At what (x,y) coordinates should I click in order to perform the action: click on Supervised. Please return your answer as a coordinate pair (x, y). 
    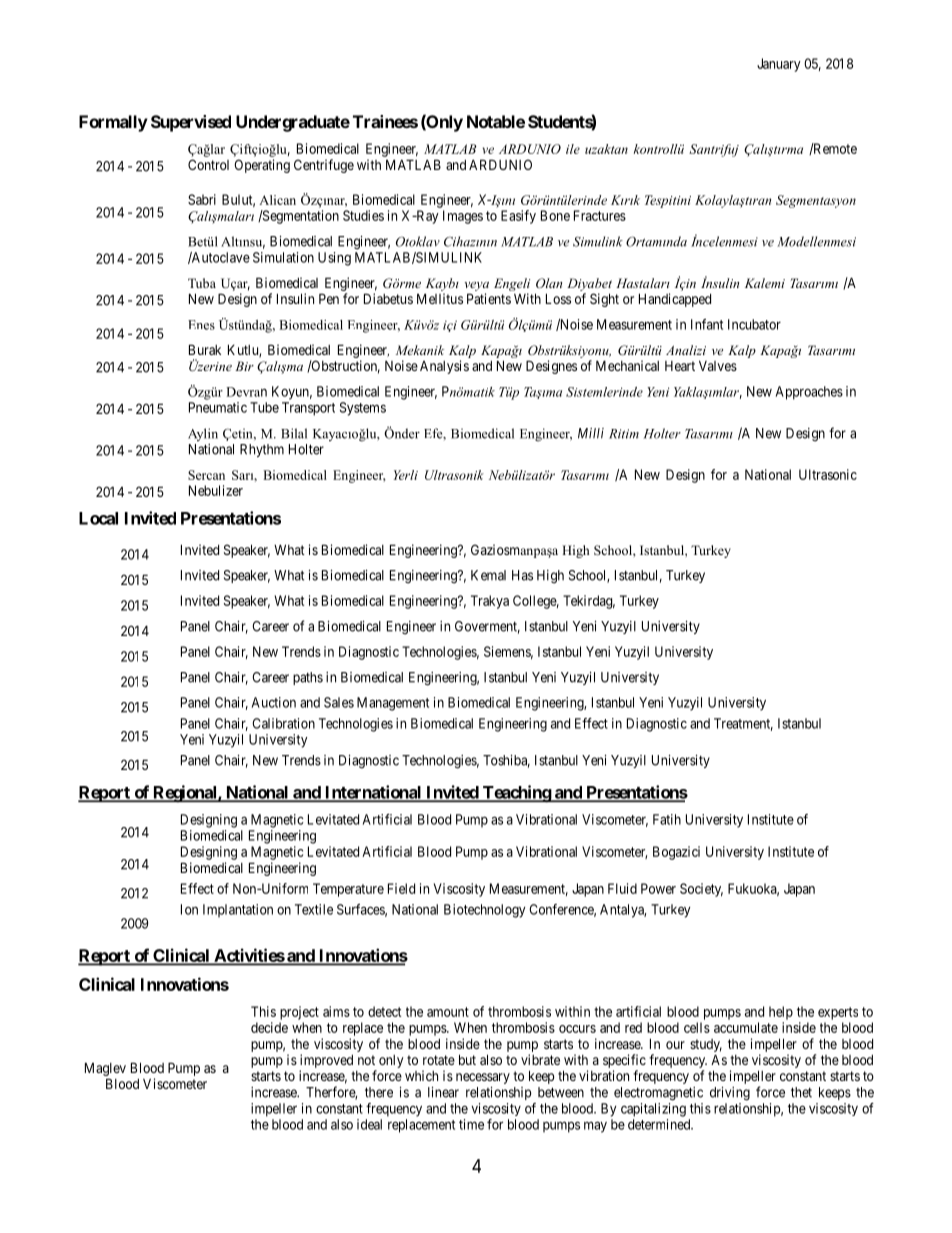
    Looking at the image, I should click on (191, 123).
